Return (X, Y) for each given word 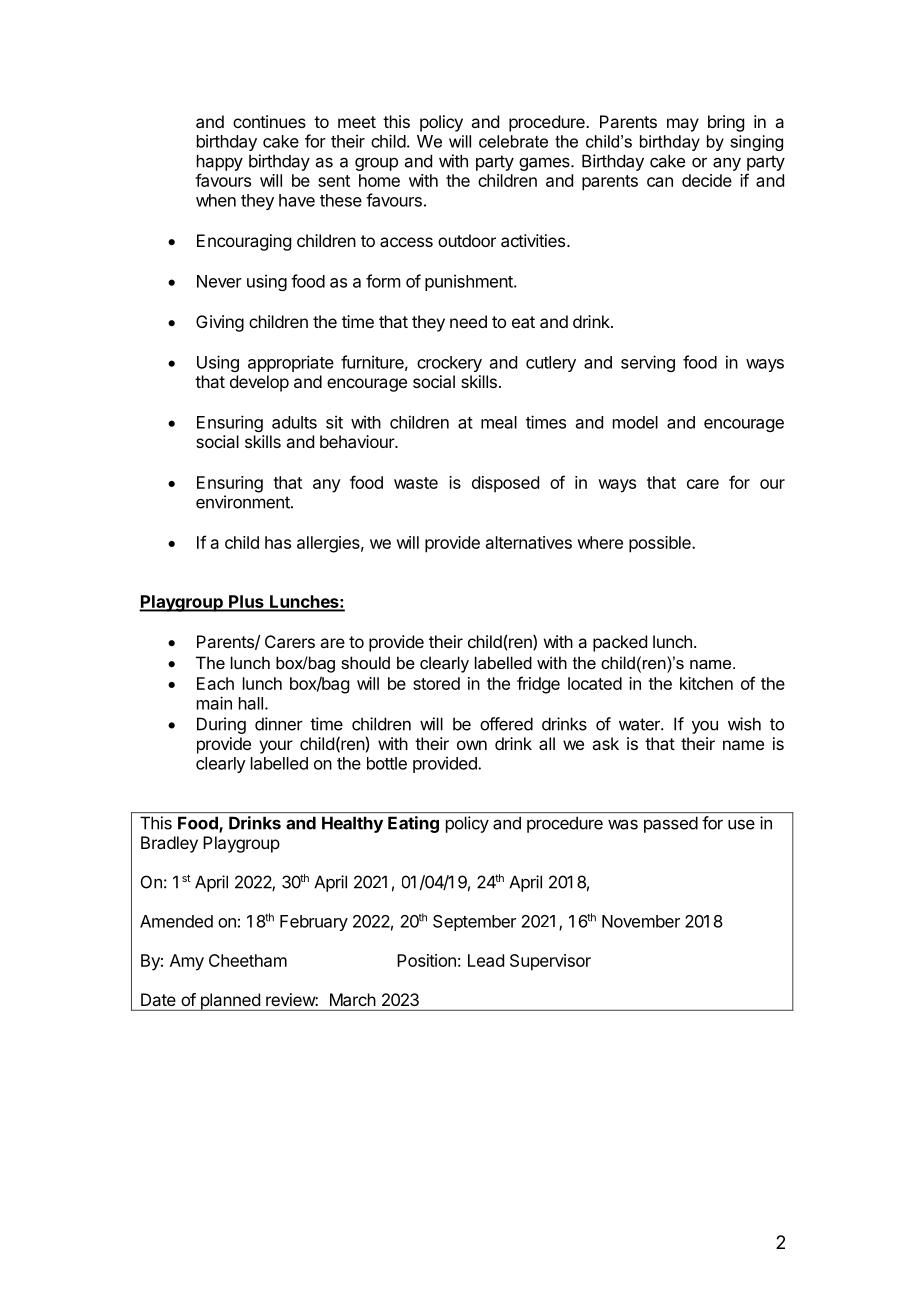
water (640, 724)
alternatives (529, 542)
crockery (449, 364)
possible (661, 544)
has (278, 542)
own (472, 745)
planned (230, 1002)
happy (220, 162)
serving (648, 363)
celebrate (513, 141)
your (276, 747)
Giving (220, 323)
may (683, 125)
